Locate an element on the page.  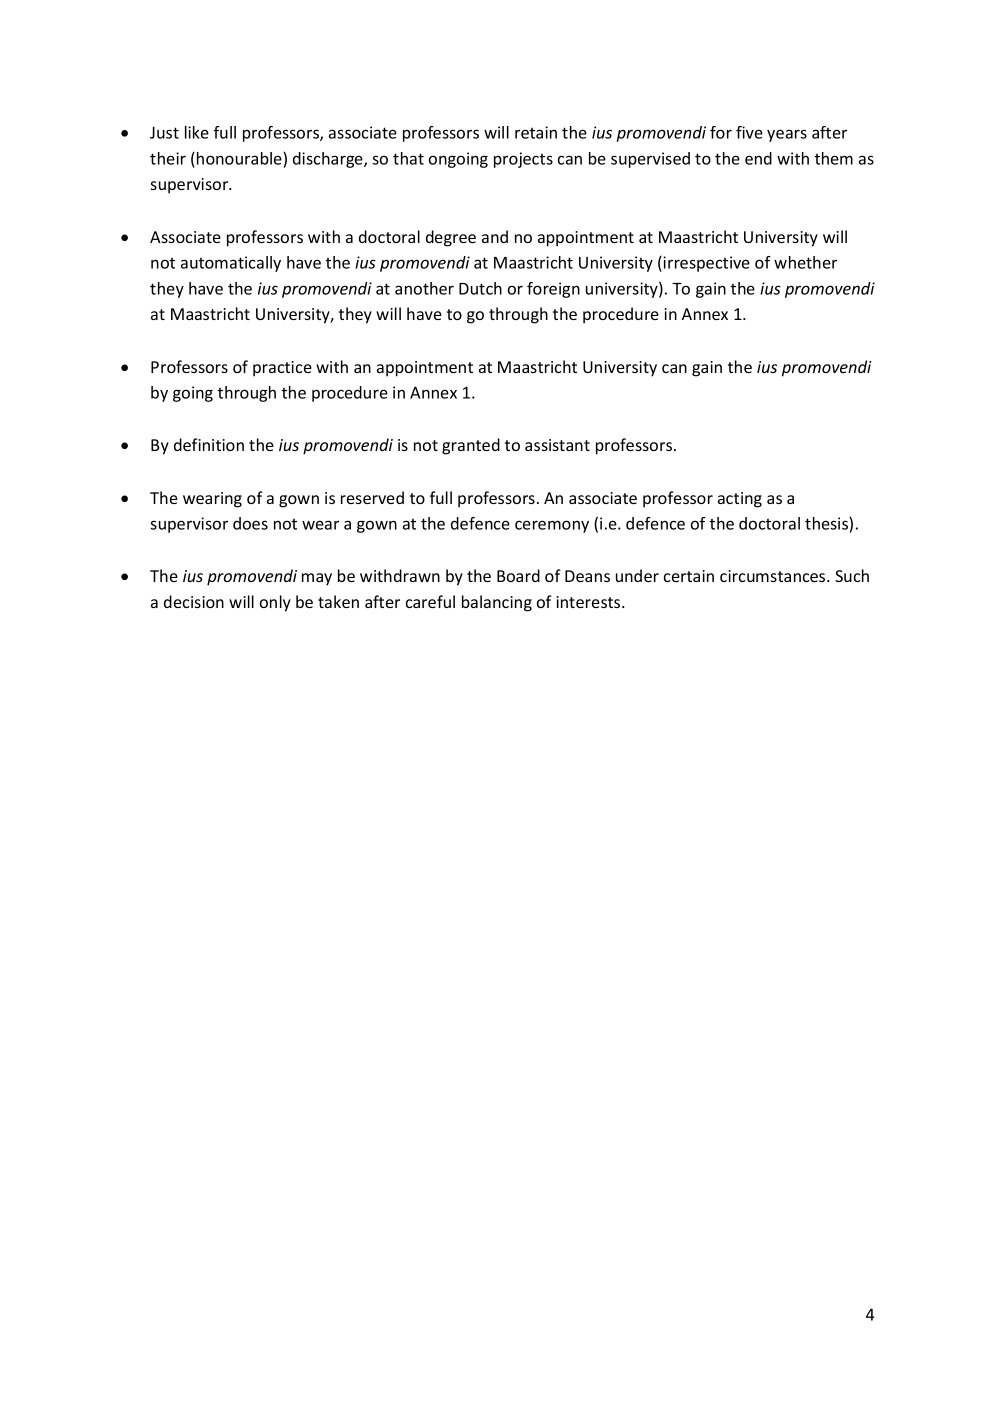
honourable is located at coordinates (240, 158).
